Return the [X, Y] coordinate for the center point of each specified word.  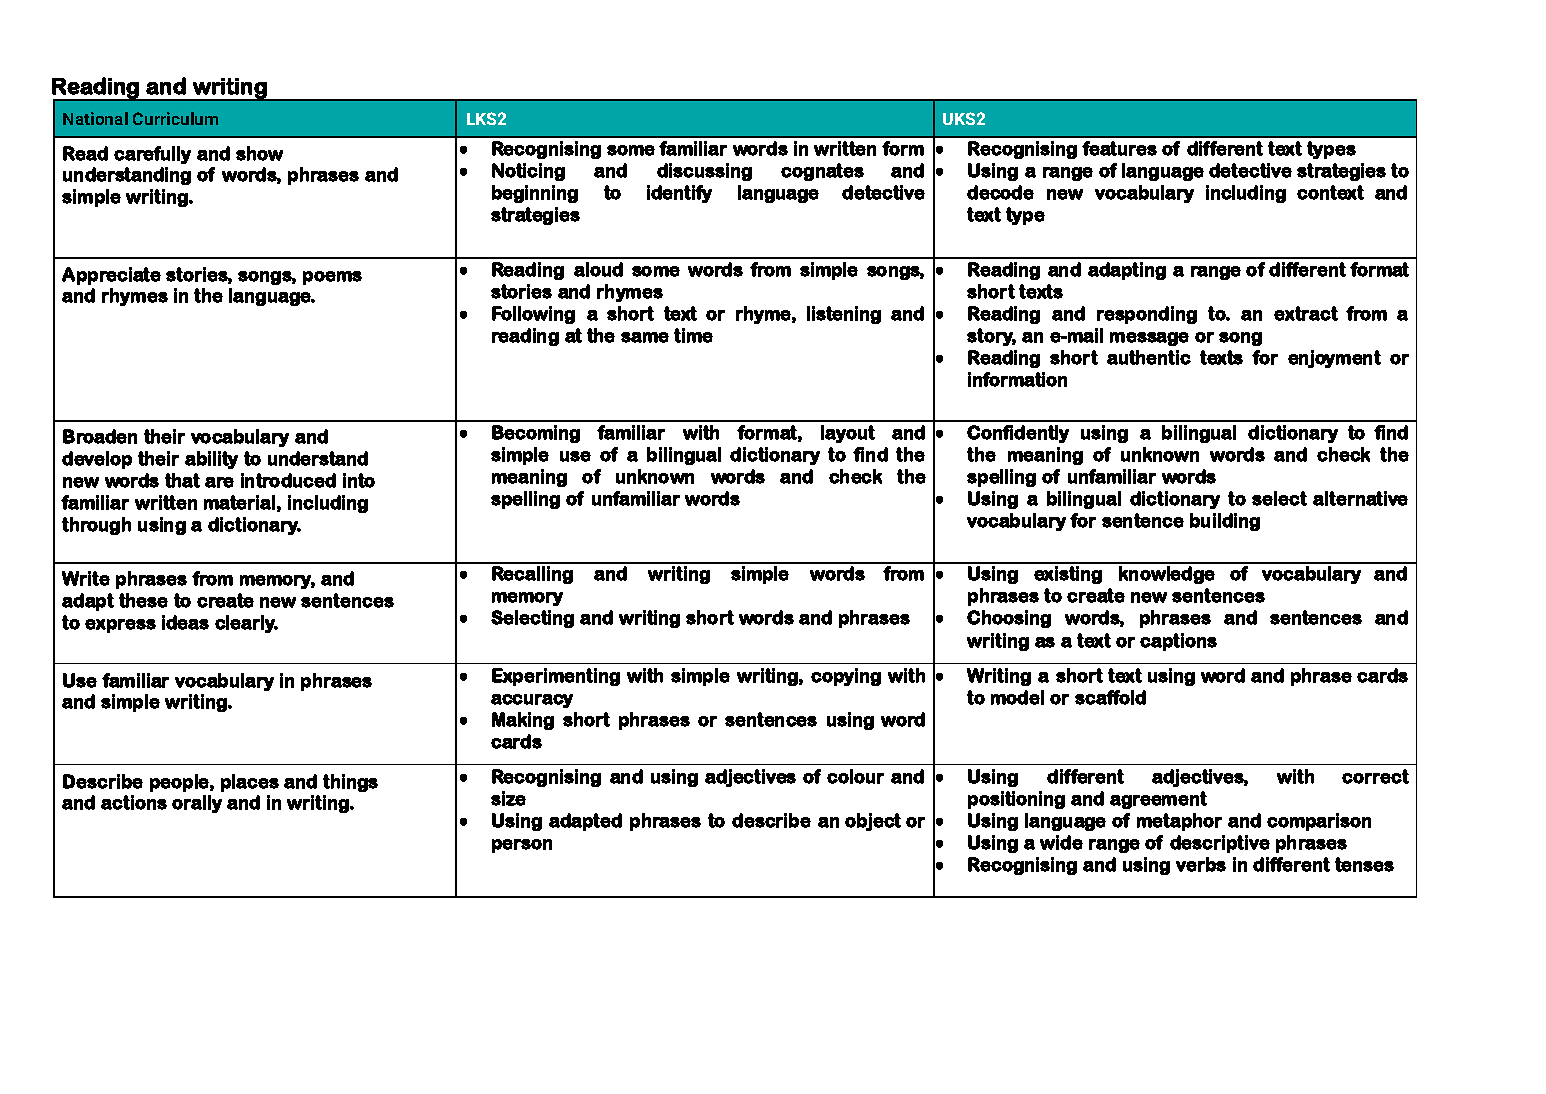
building [1225, 522]
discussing [704, 172]
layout [848, 434]
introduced [288, 480]
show [259, 153]
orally [197, 804]
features [1119, 148]
